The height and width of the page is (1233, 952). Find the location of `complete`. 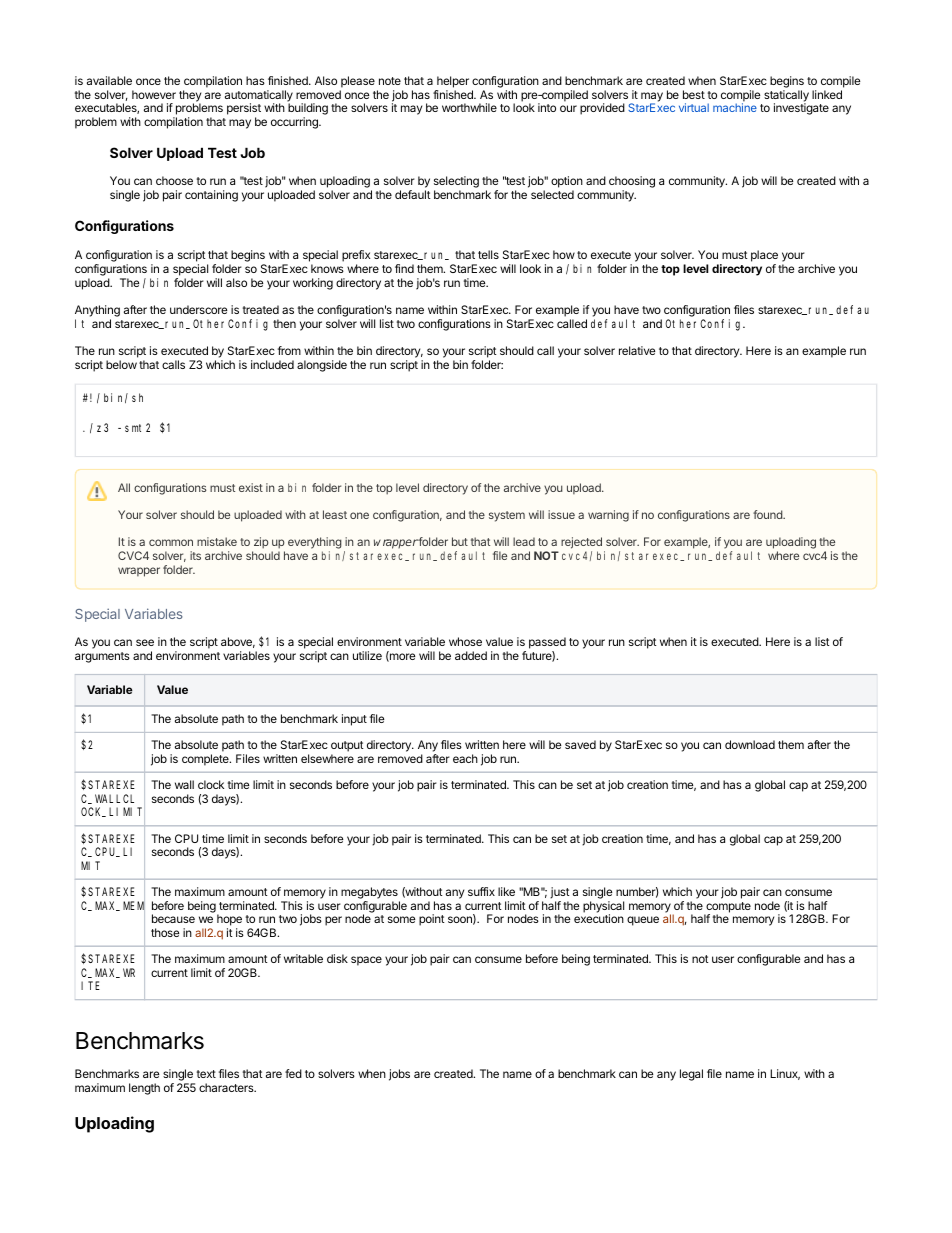

complete is located at coordinates (206, 760).
